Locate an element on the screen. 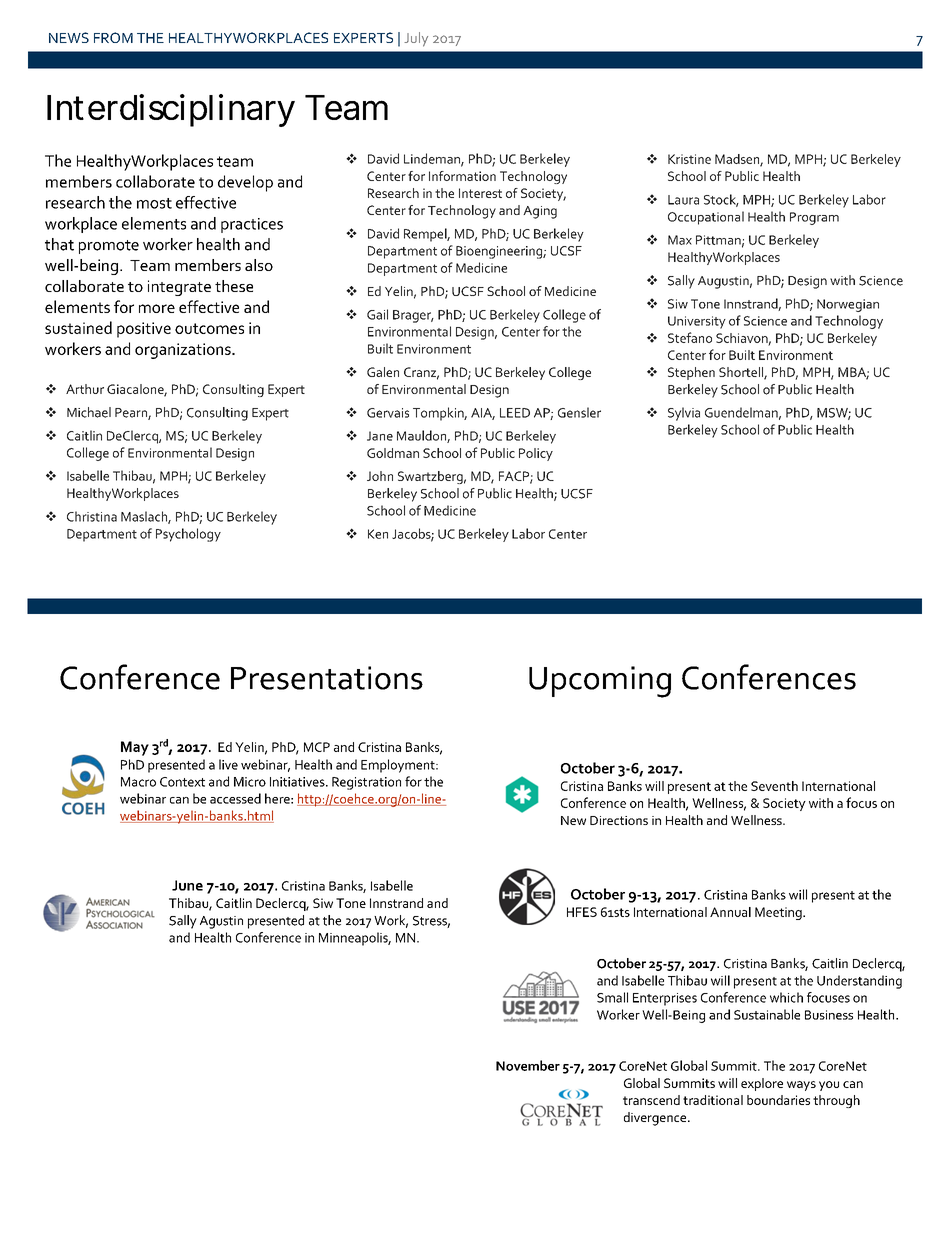  July is located at coordinates (416, 39).
